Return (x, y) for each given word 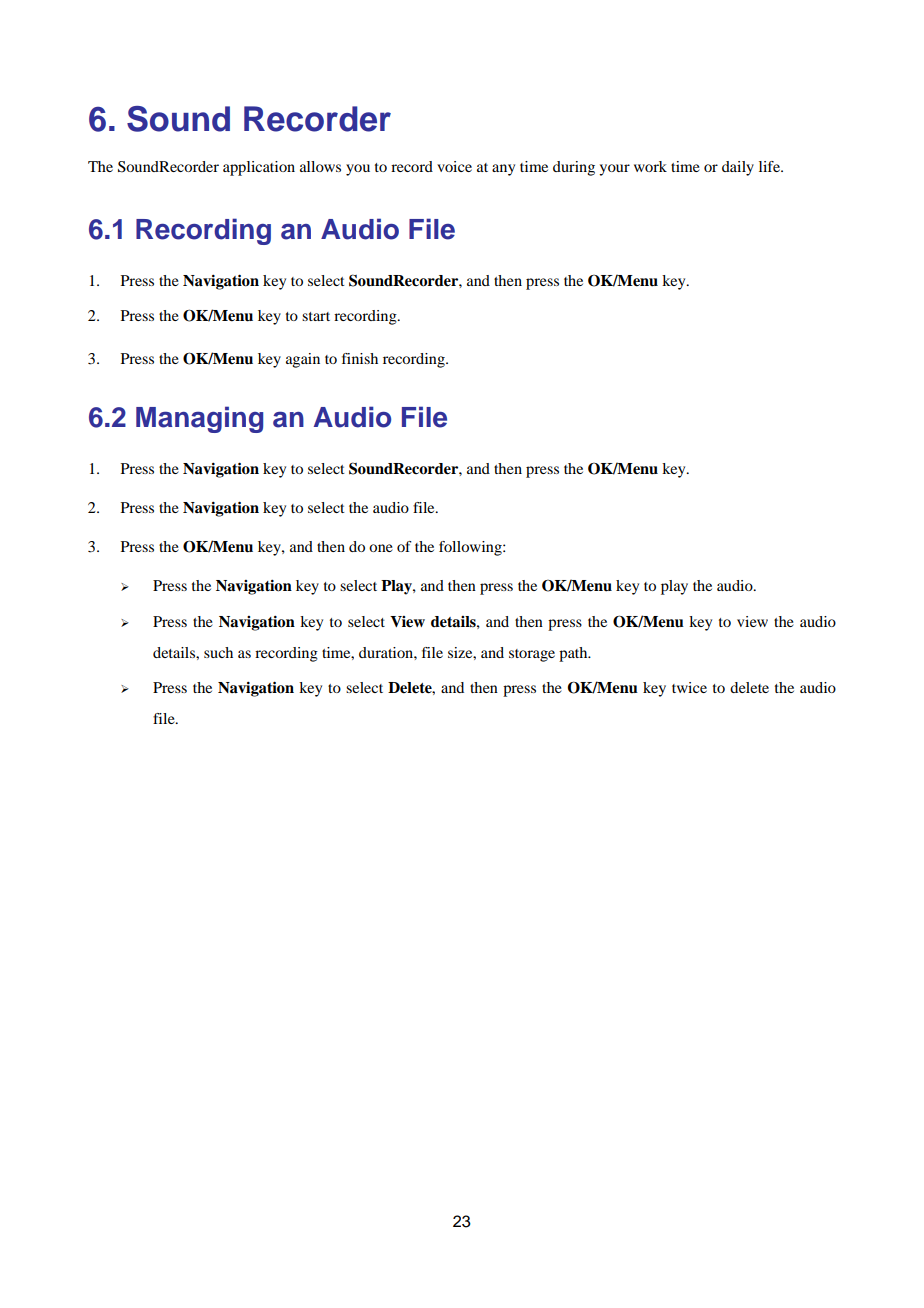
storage (532, 655)
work (650, 166)
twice (689, 687)
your (614, 170)
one (381, 548)
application (259, 168)
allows (320, 166)
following (471, 548)
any (503, 170)
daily (738, 168)
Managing (199, 419)
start (316, 316)
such (218, 652)
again (303, 360)
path (574, 654)
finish (360, 358)
